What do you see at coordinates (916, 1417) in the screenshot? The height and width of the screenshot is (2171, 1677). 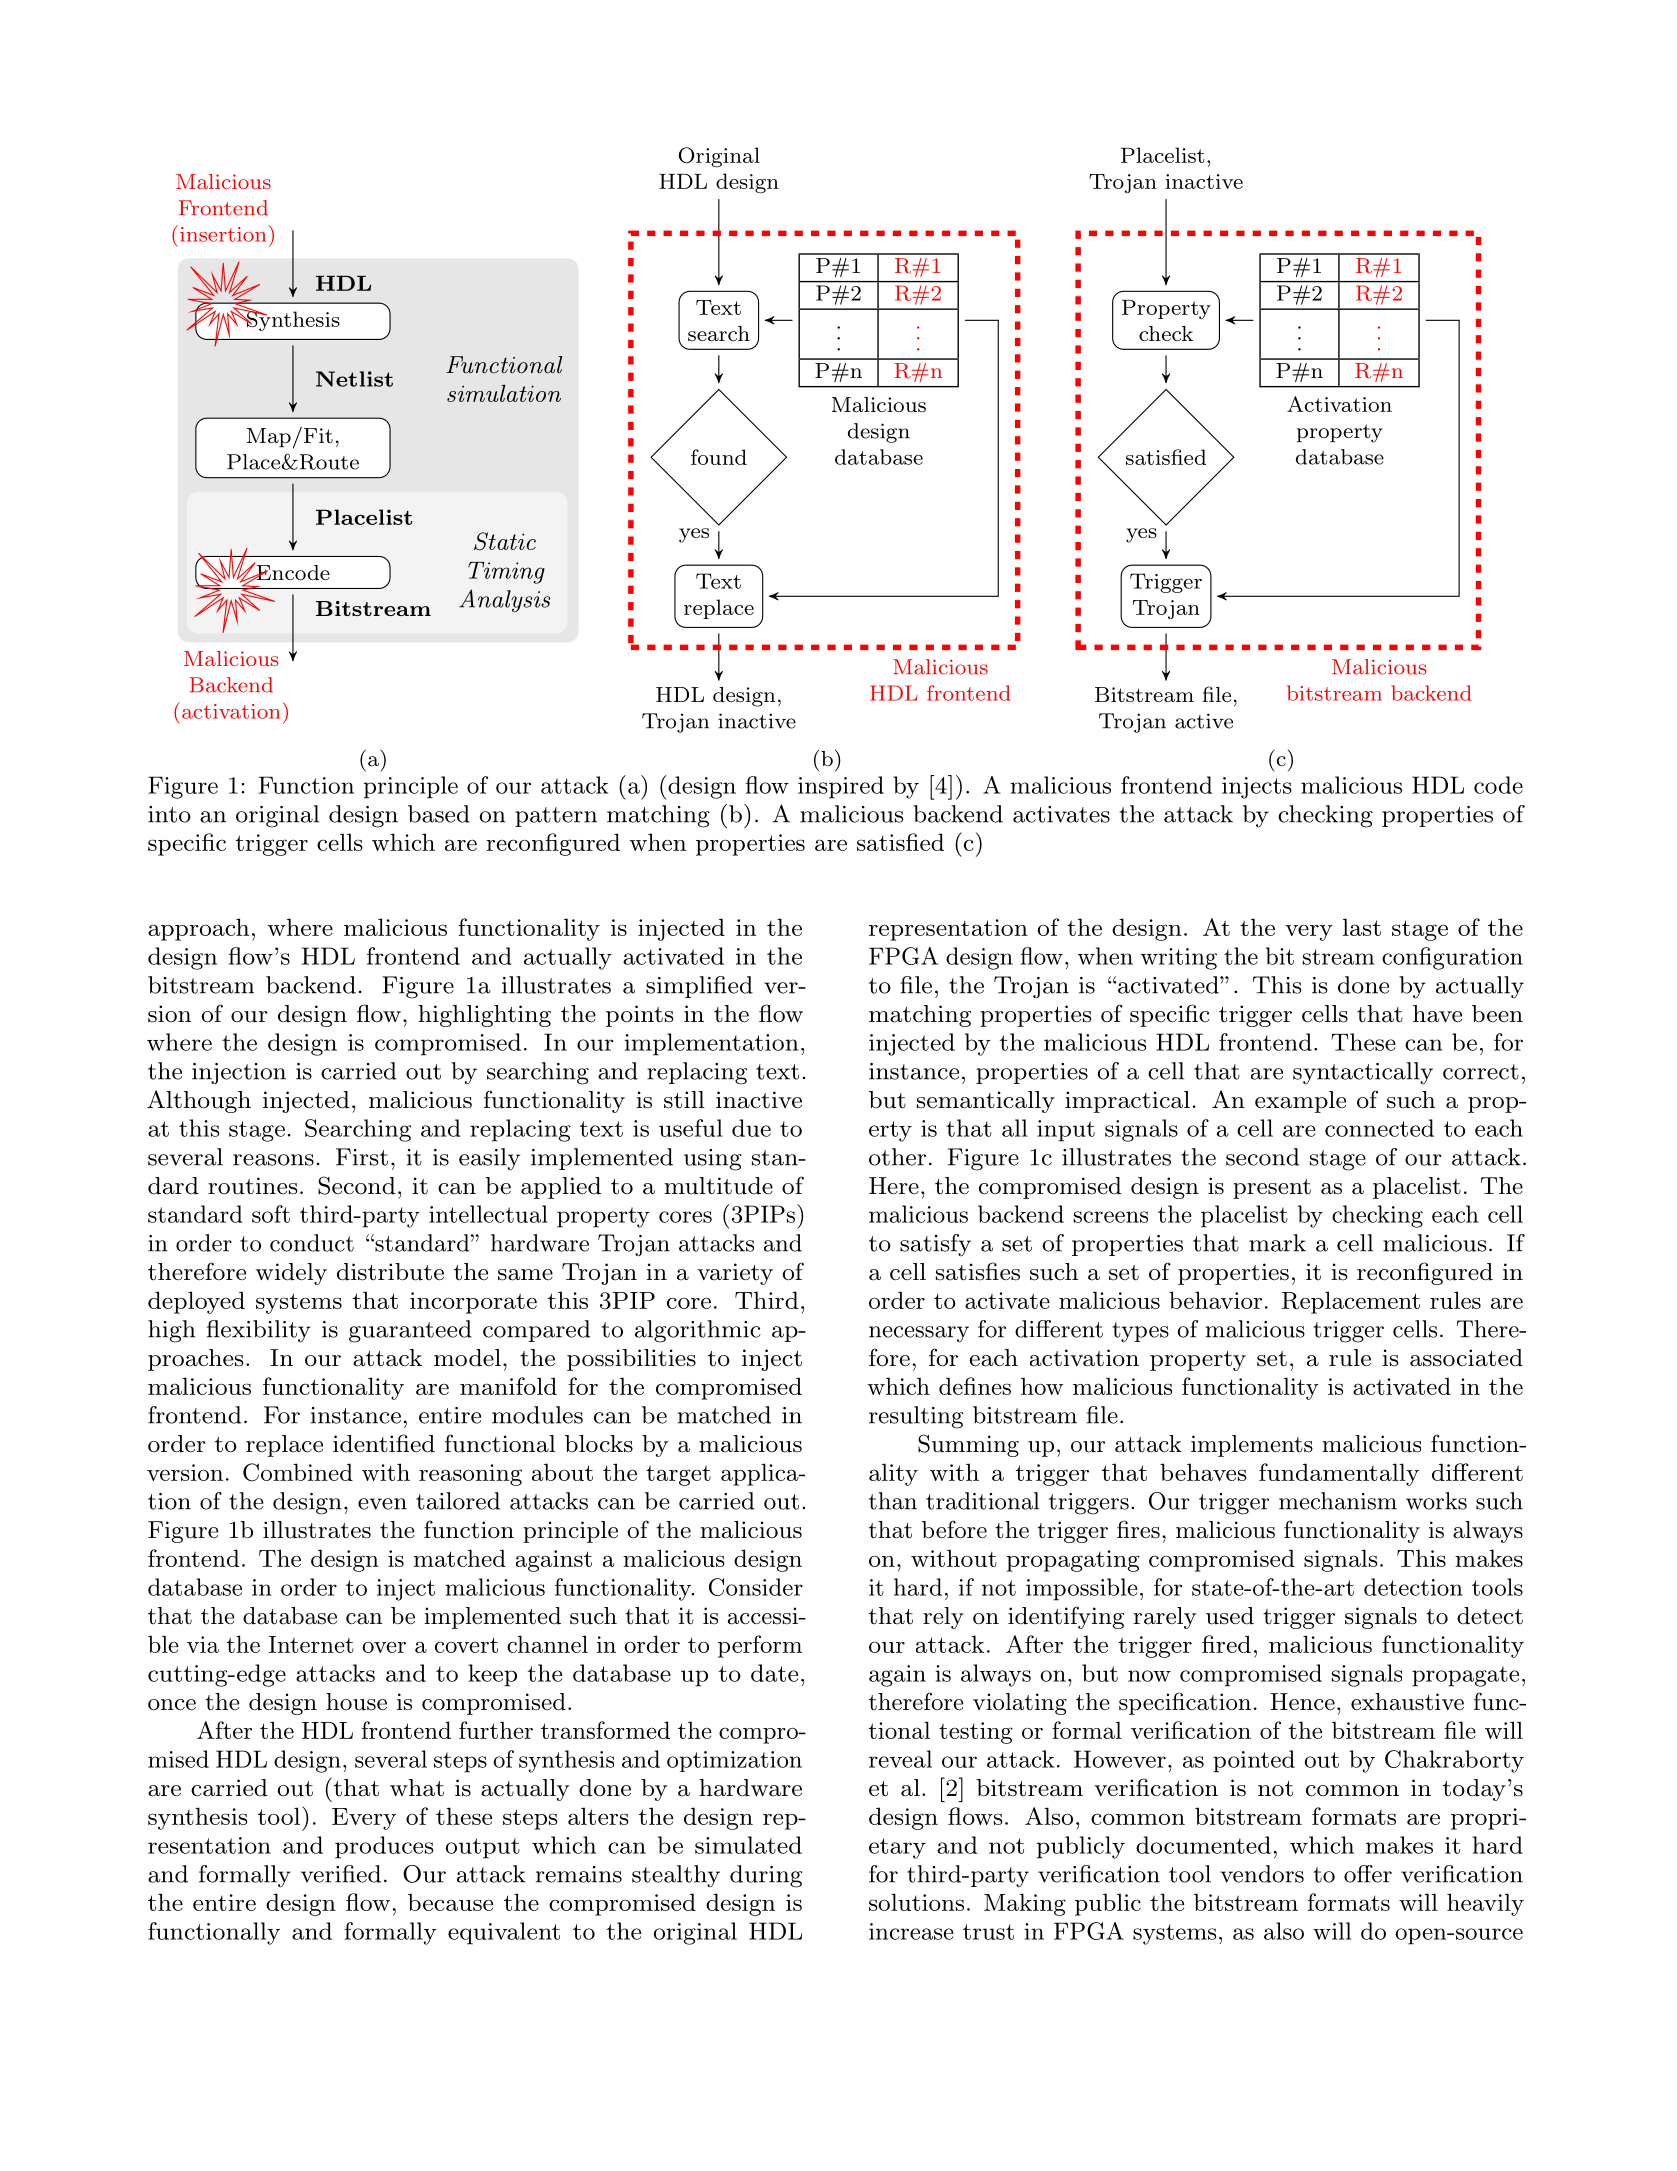 I see `resulting` at bounding box center [916, 1417].
